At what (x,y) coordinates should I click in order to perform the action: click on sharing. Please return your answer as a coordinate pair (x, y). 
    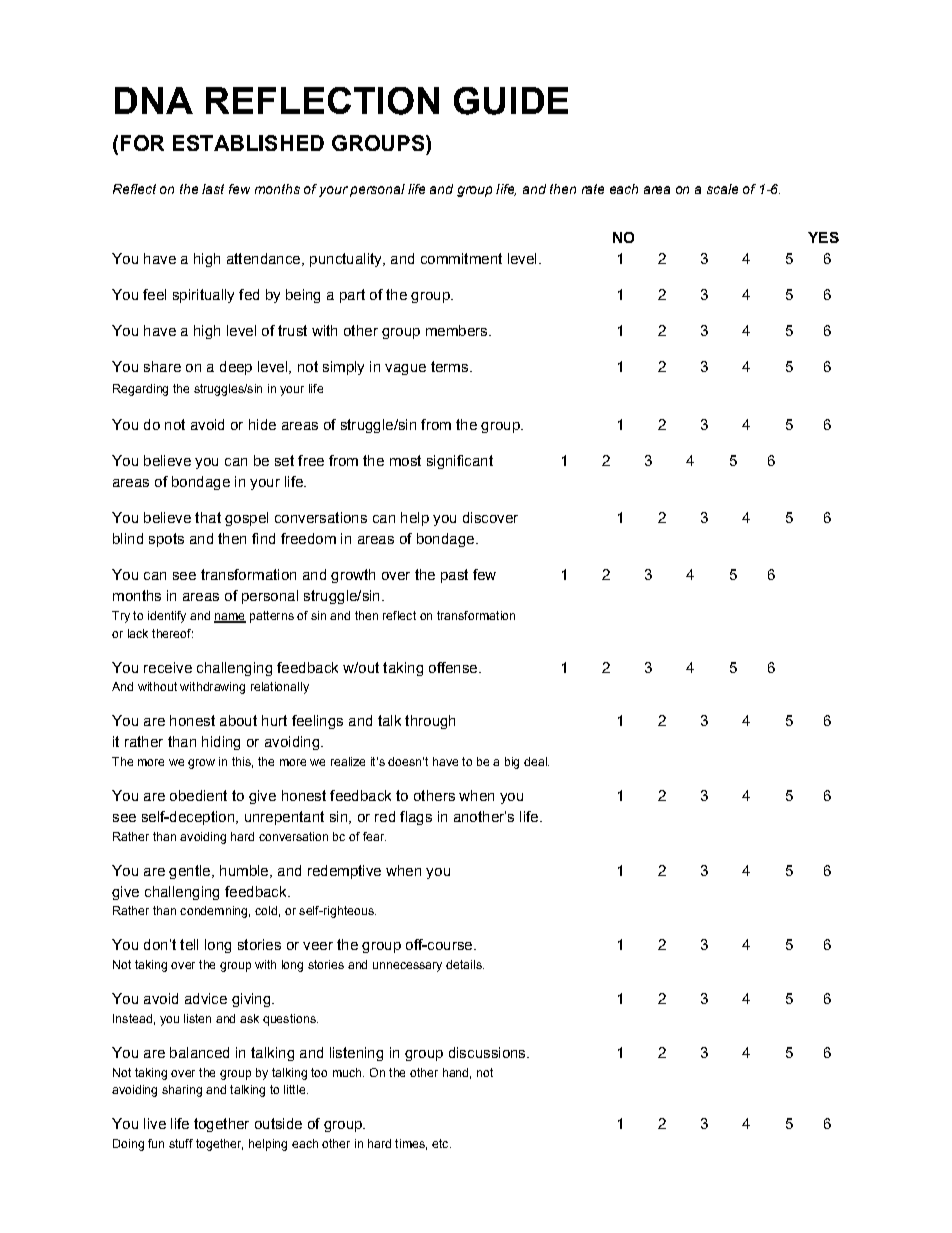
    Looking at the image, I should click on (182, 1091).
